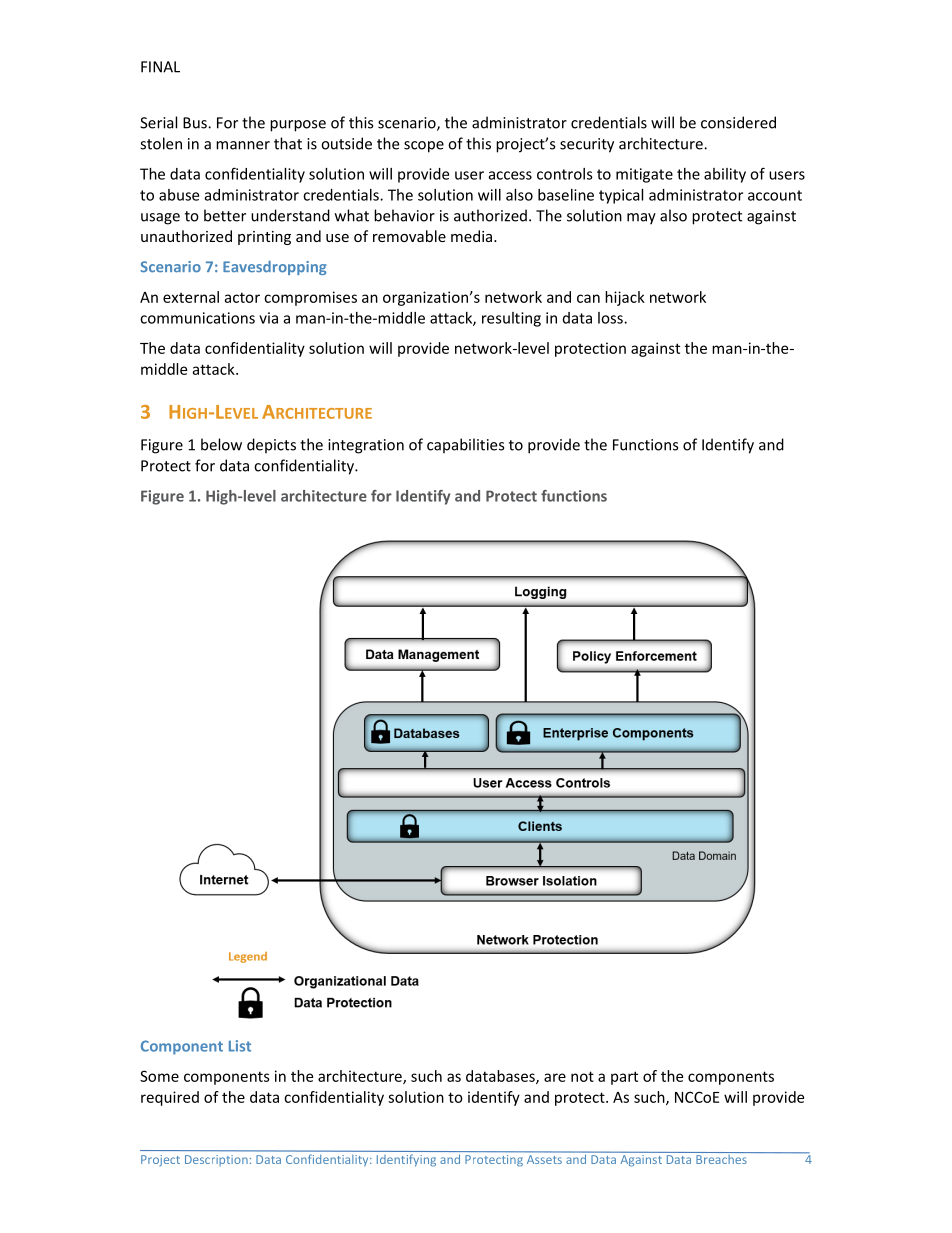  I want to click on actor, so click(242, 297).
